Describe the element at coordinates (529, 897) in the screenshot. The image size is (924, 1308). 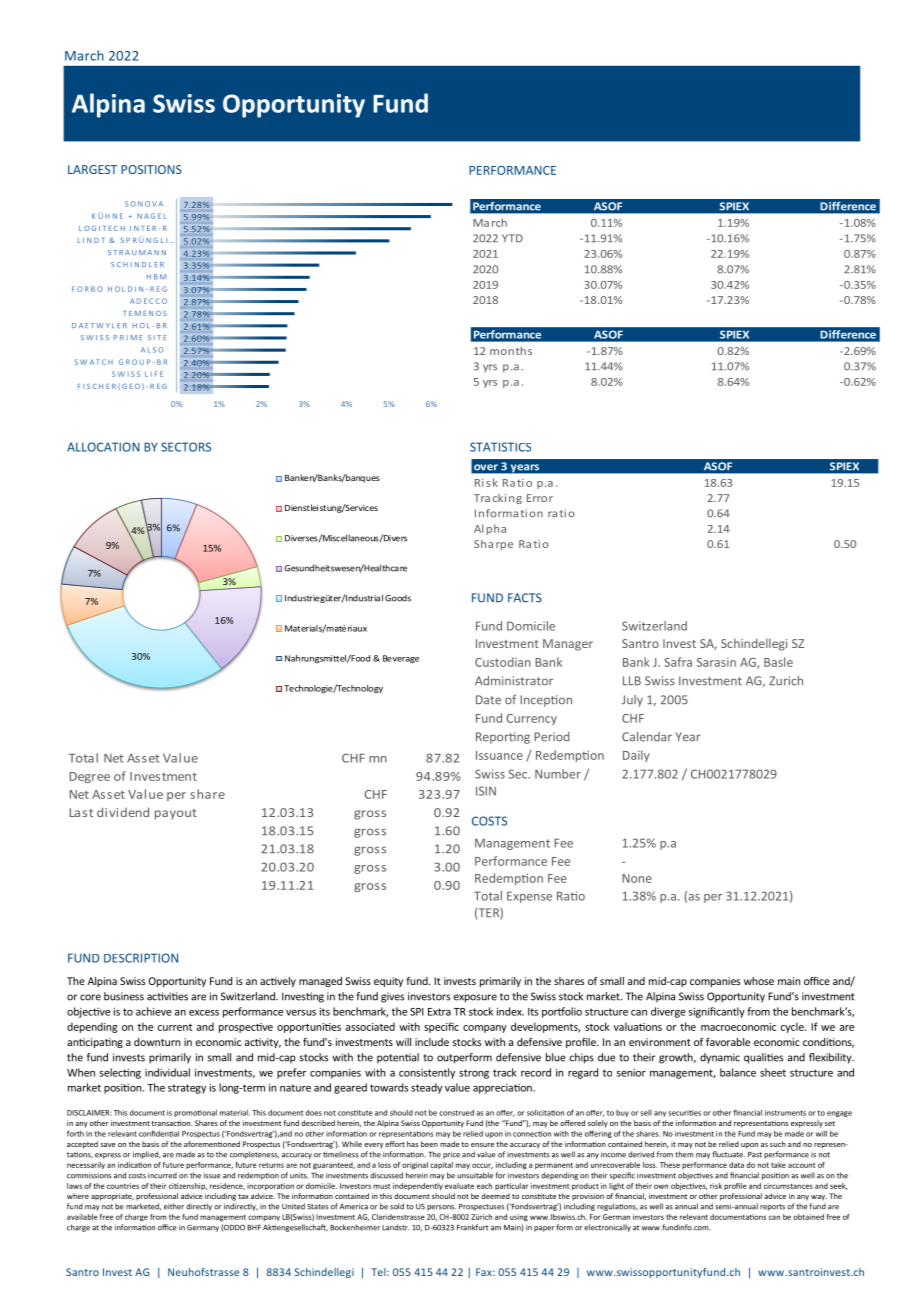
I see `Expense` at that location.
